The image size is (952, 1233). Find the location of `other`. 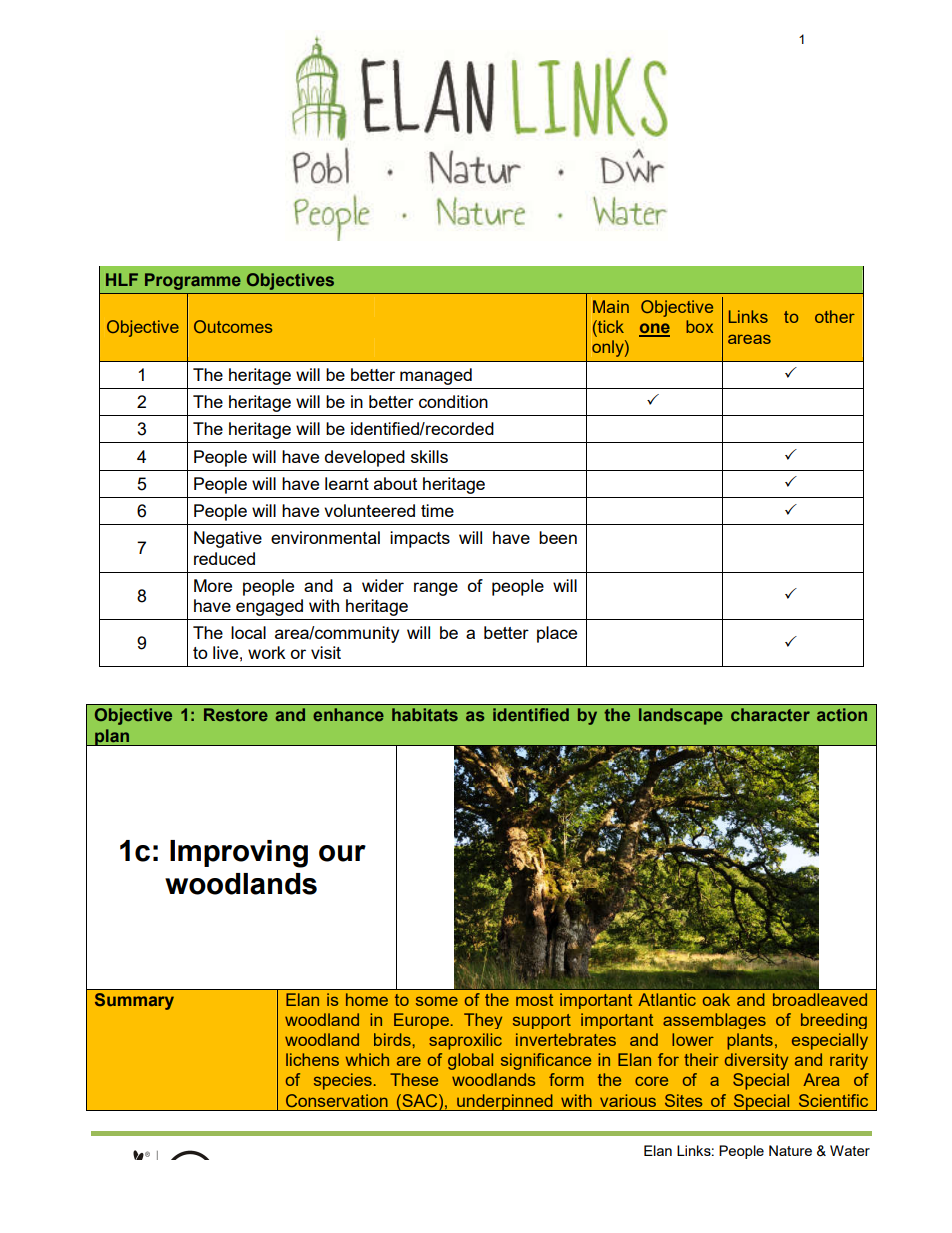

other is located at coordinates (835, 316).
